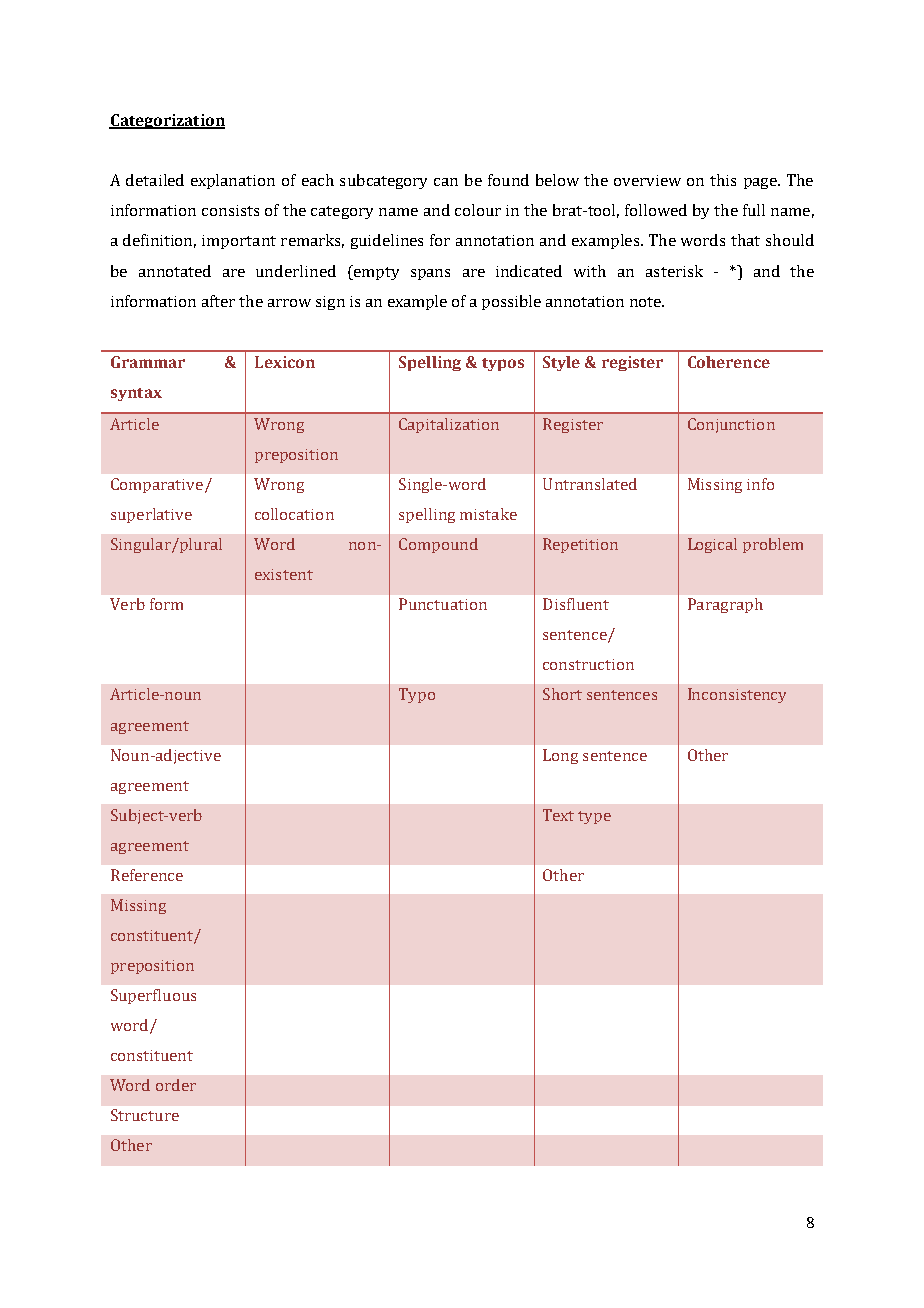 Image resolution: width=924 pixels, height=1308 pixels. What do you see at coordinates (148, 362) in the page?
I see `Grammar` at bounding box center [148, 362].
